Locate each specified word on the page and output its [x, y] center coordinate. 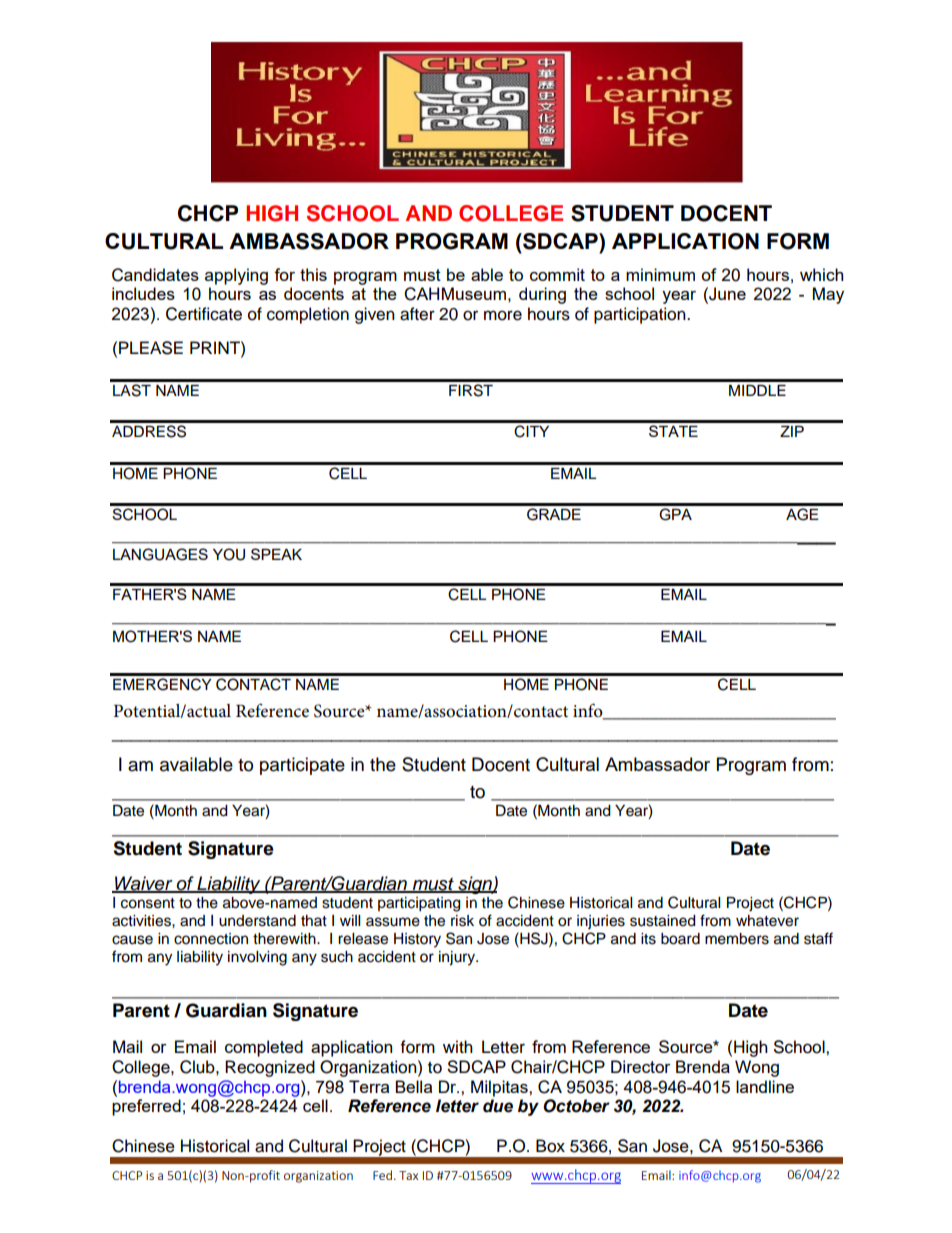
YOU [229, 554]
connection [211, 939]
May [828, 295]
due [498, 1106]
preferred [146, 1107]
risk [462, 921]
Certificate [204, 314]
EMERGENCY [162, 684]
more [503, 315]
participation [641, 315]
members [737, 939]
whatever [767, 921]
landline [765, 1086]
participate [302, 766]
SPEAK [276, 554]
